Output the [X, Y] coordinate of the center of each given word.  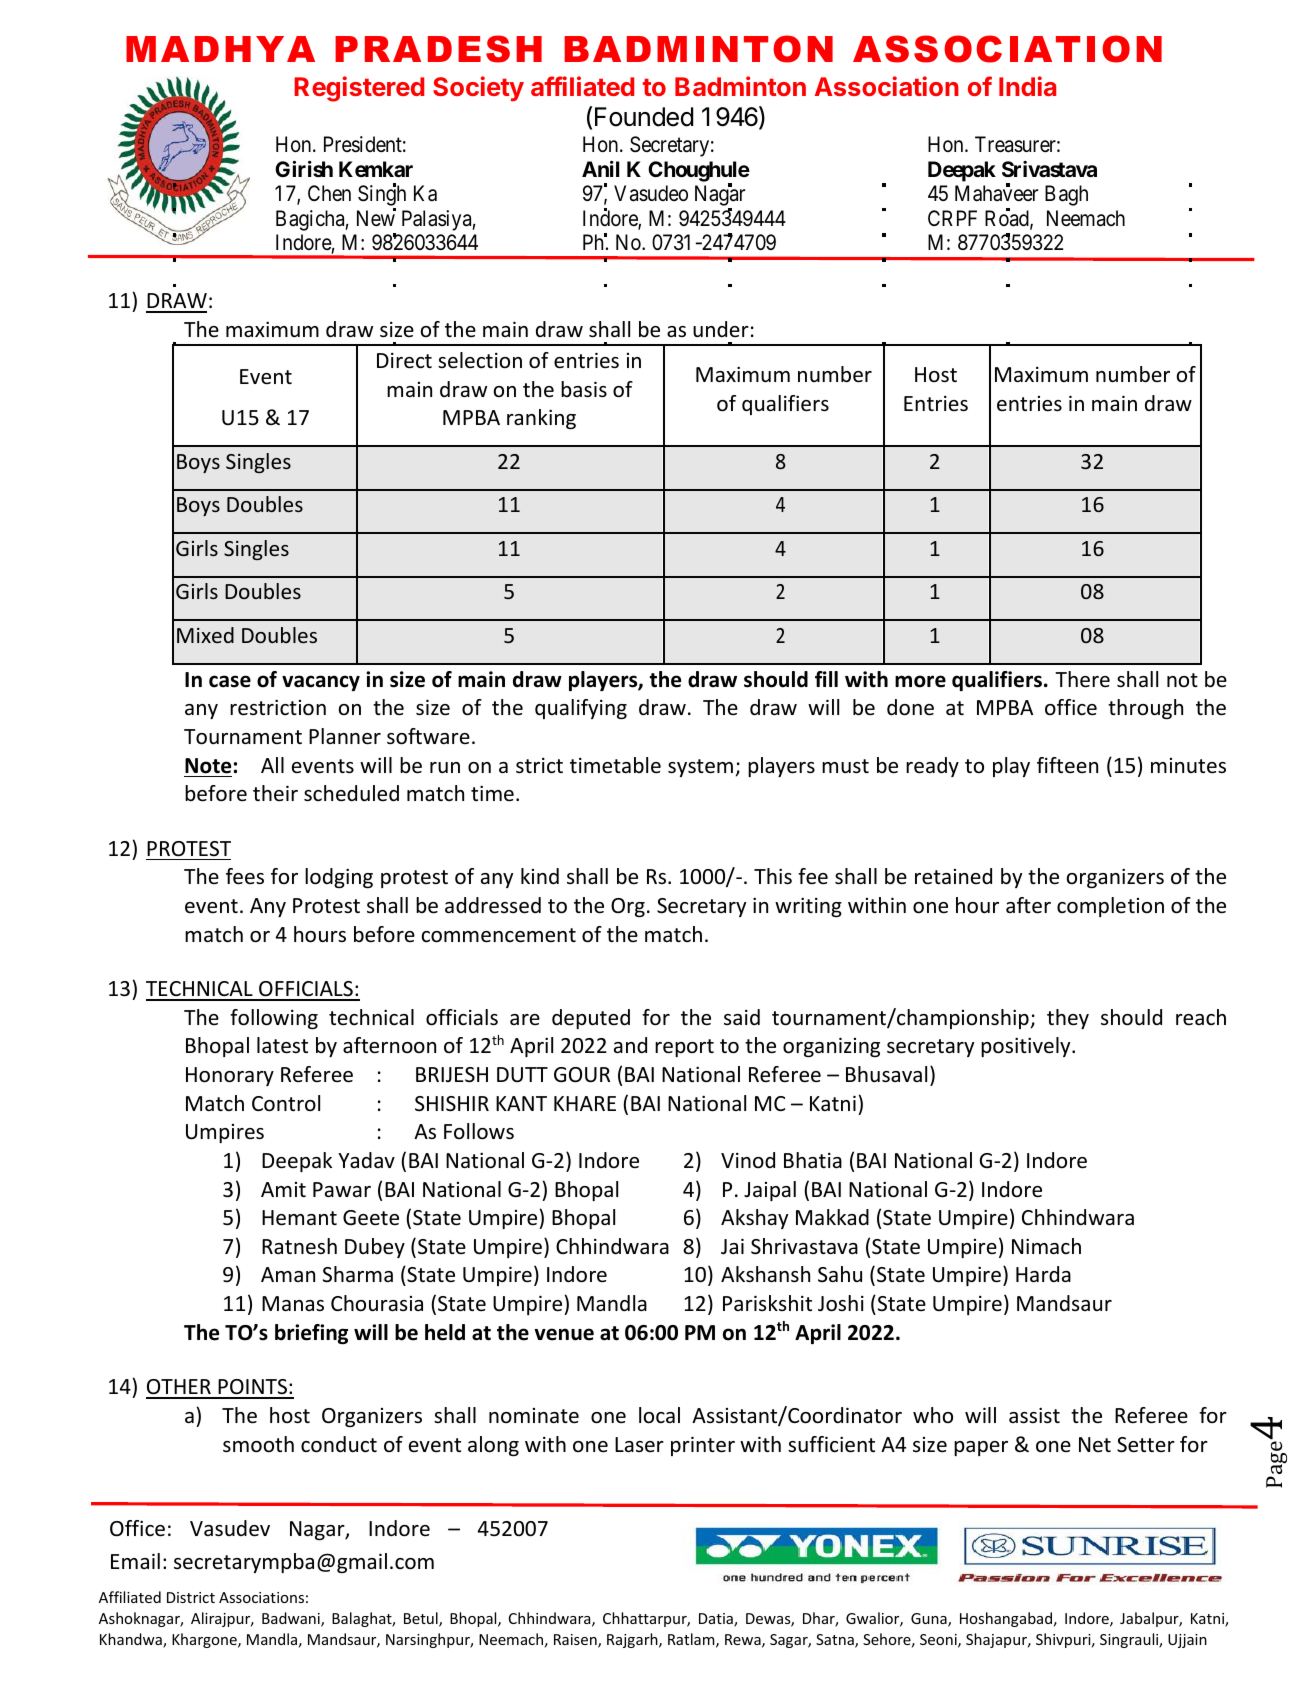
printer [703, 1446]
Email [135, 1561]
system [700, 768]
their [275, 793]
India [1027, 86]
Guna [930, 1620]
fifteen [1067, 765]
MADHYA [220, 49]
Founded [644, 117]
